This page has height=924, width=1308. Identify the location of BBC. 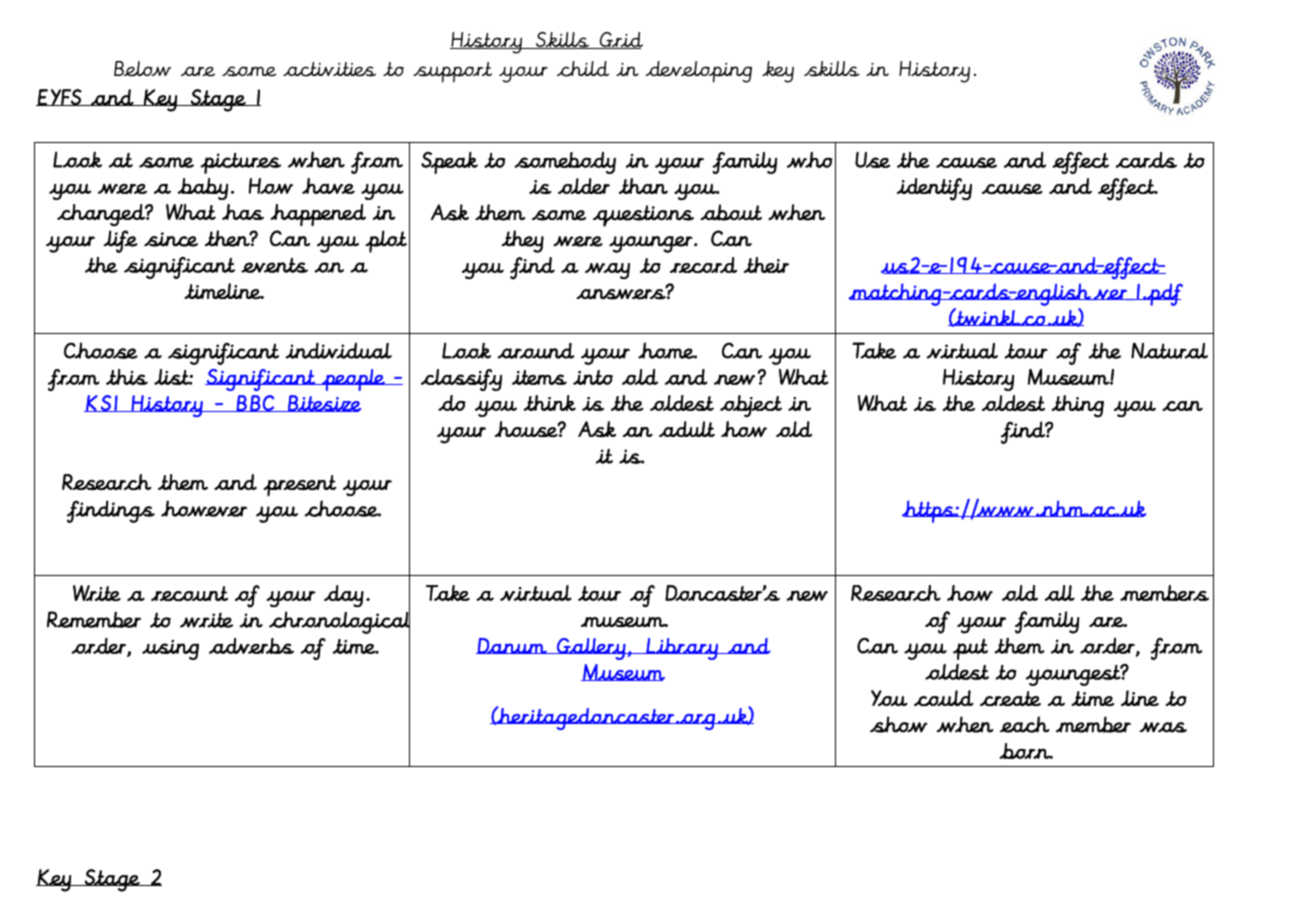
(255, 403).
